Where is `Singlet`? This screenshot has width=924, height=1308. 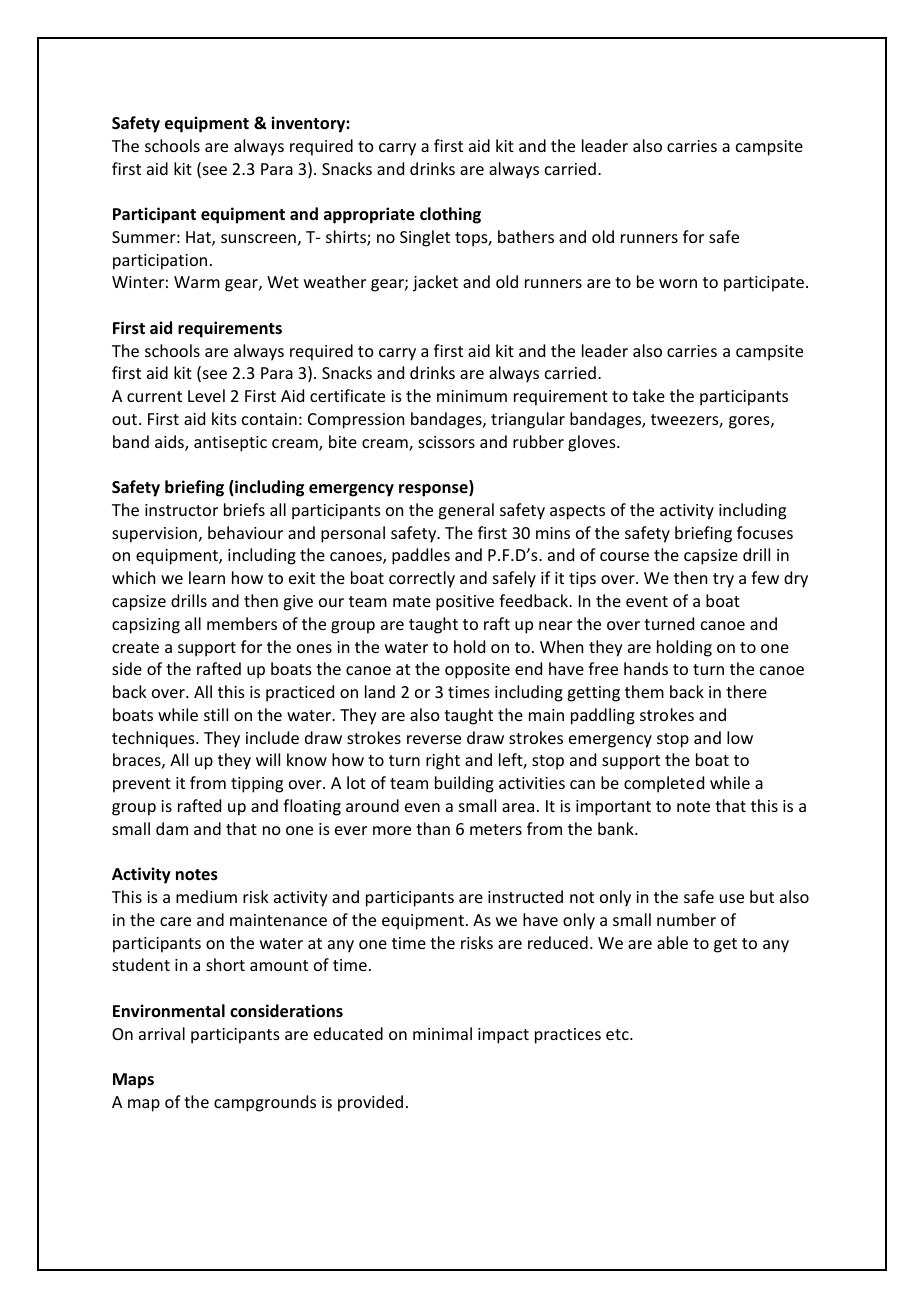 Singlet is located at coordinates (425, 238).
